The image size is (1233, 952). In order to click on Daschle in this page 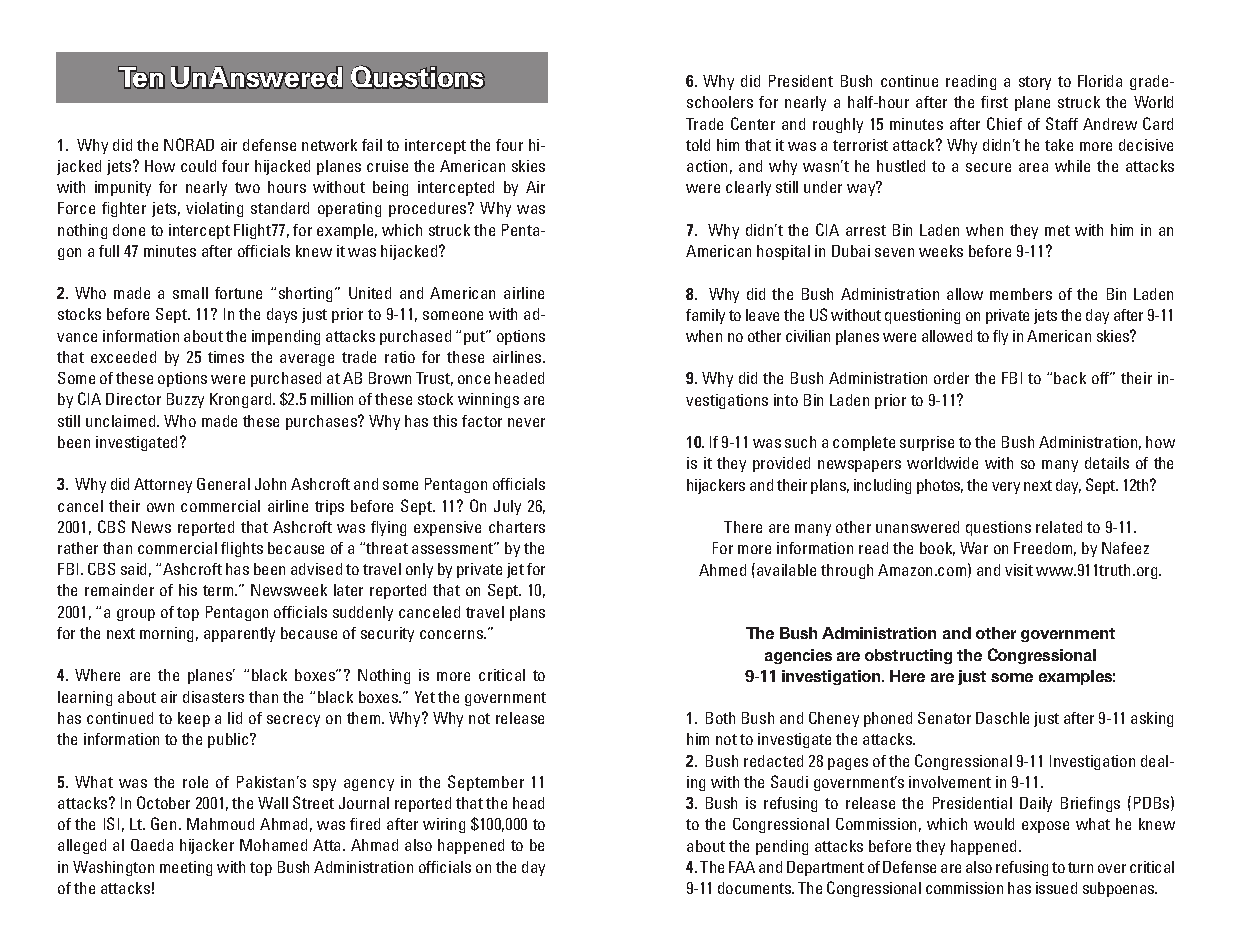, I will do `click(1002, 718)`.
